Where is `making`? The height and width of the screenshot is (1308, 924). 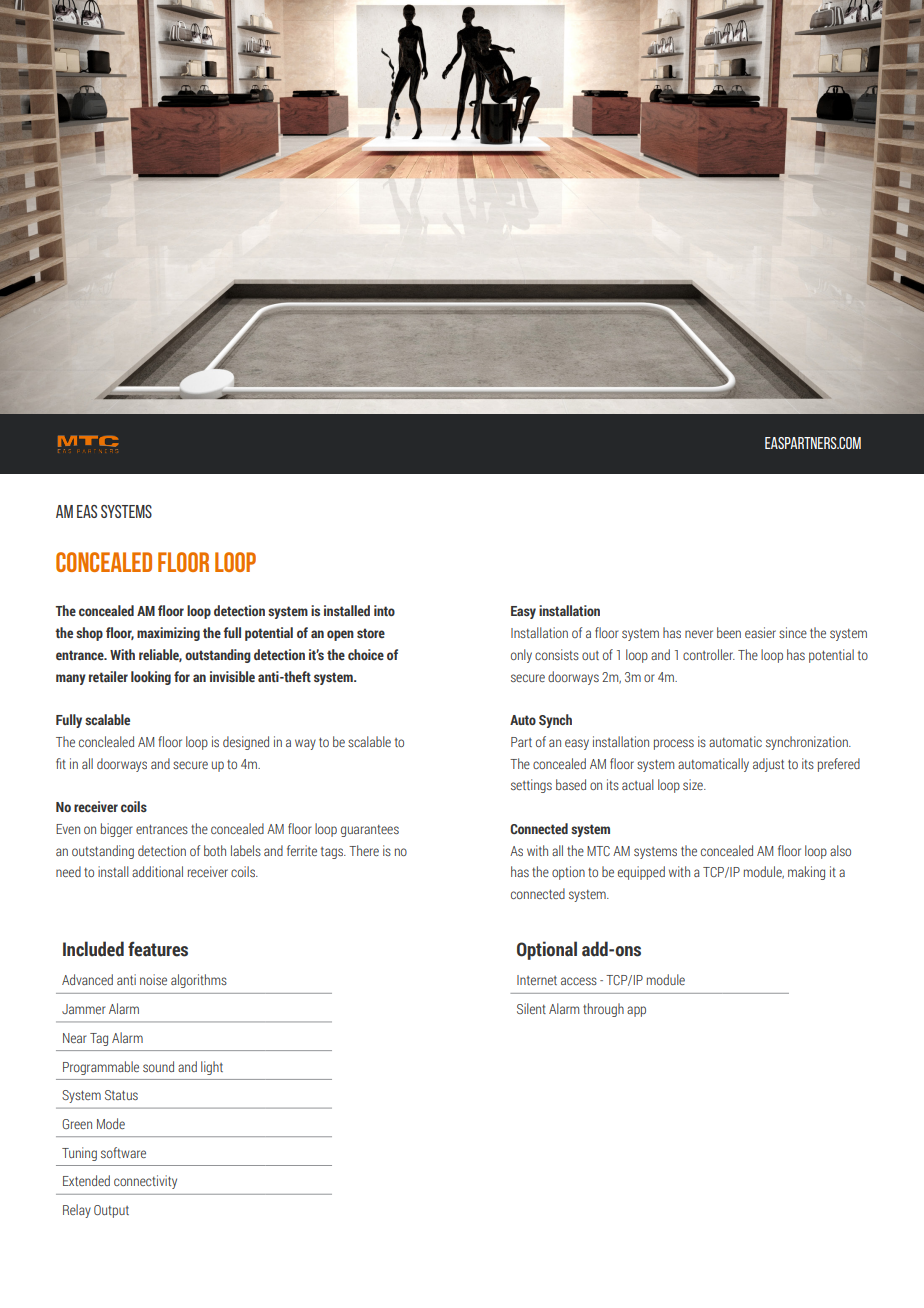
making is located at coordinates (806, 873).
